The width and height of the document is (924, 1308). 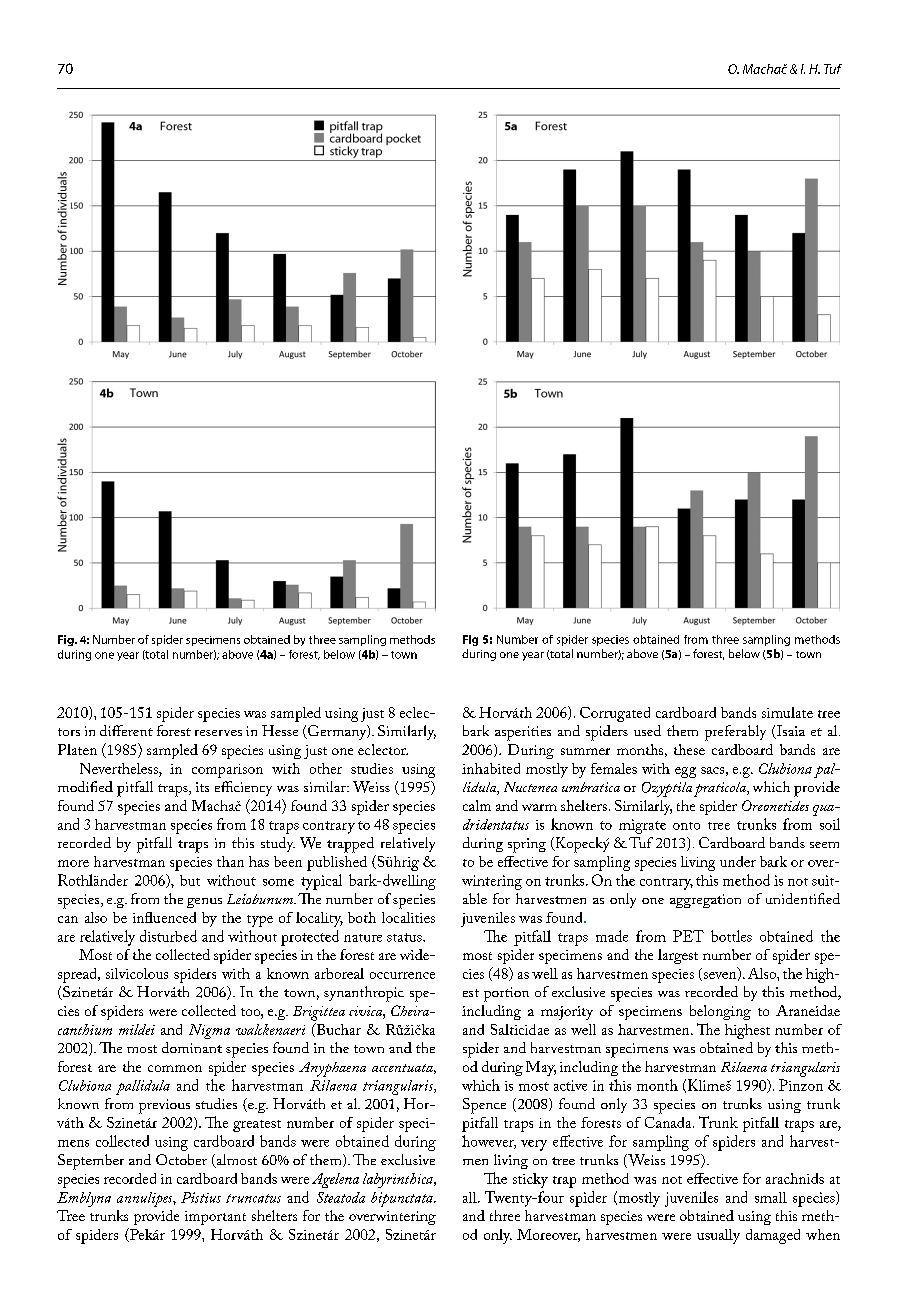 I want to click on asperities, so click(x=523, y=733).
